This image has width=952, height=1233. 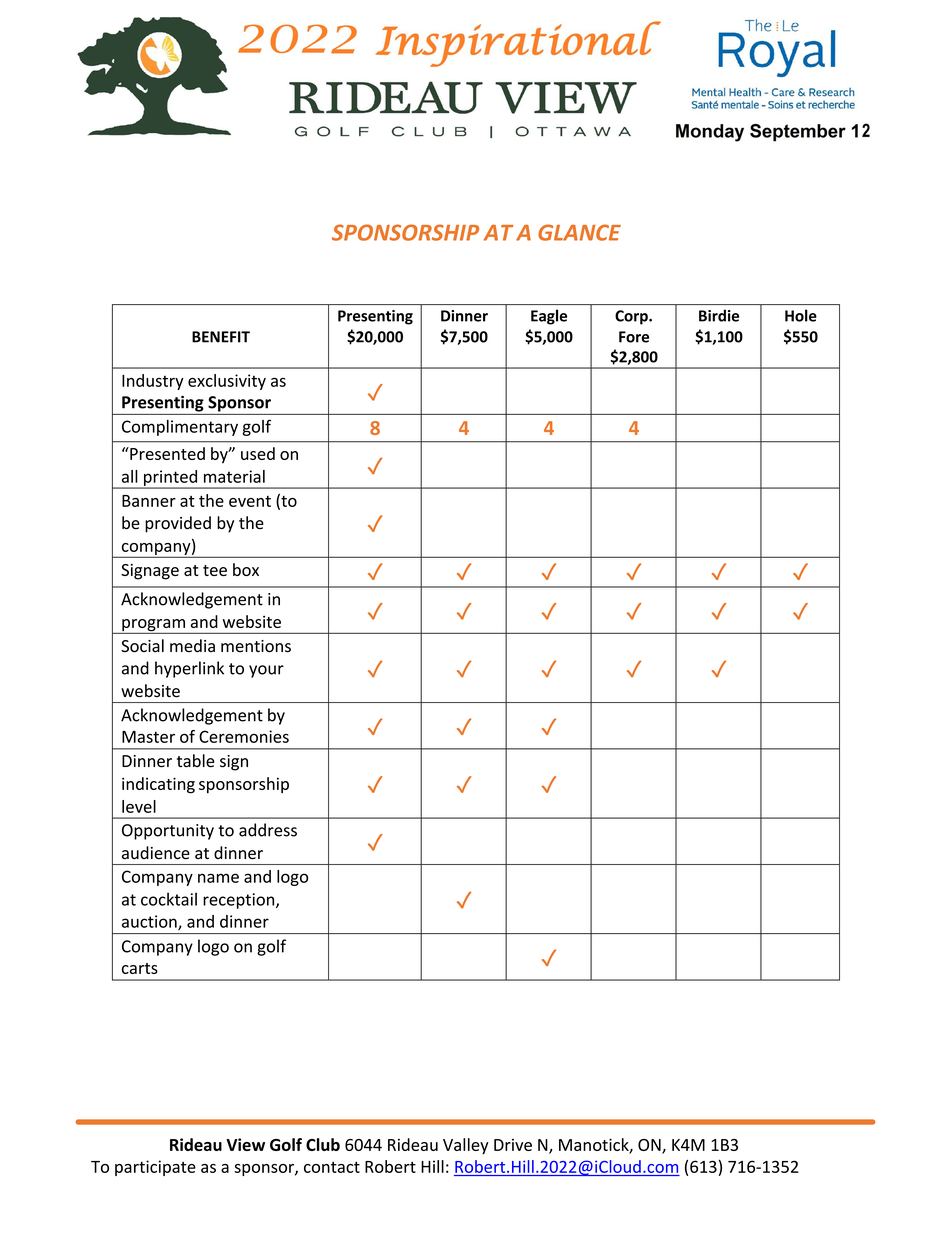 What do you see at coordinates (189, 669) in the image?
I see `hyperlink` at bounding box center [189, 669].
